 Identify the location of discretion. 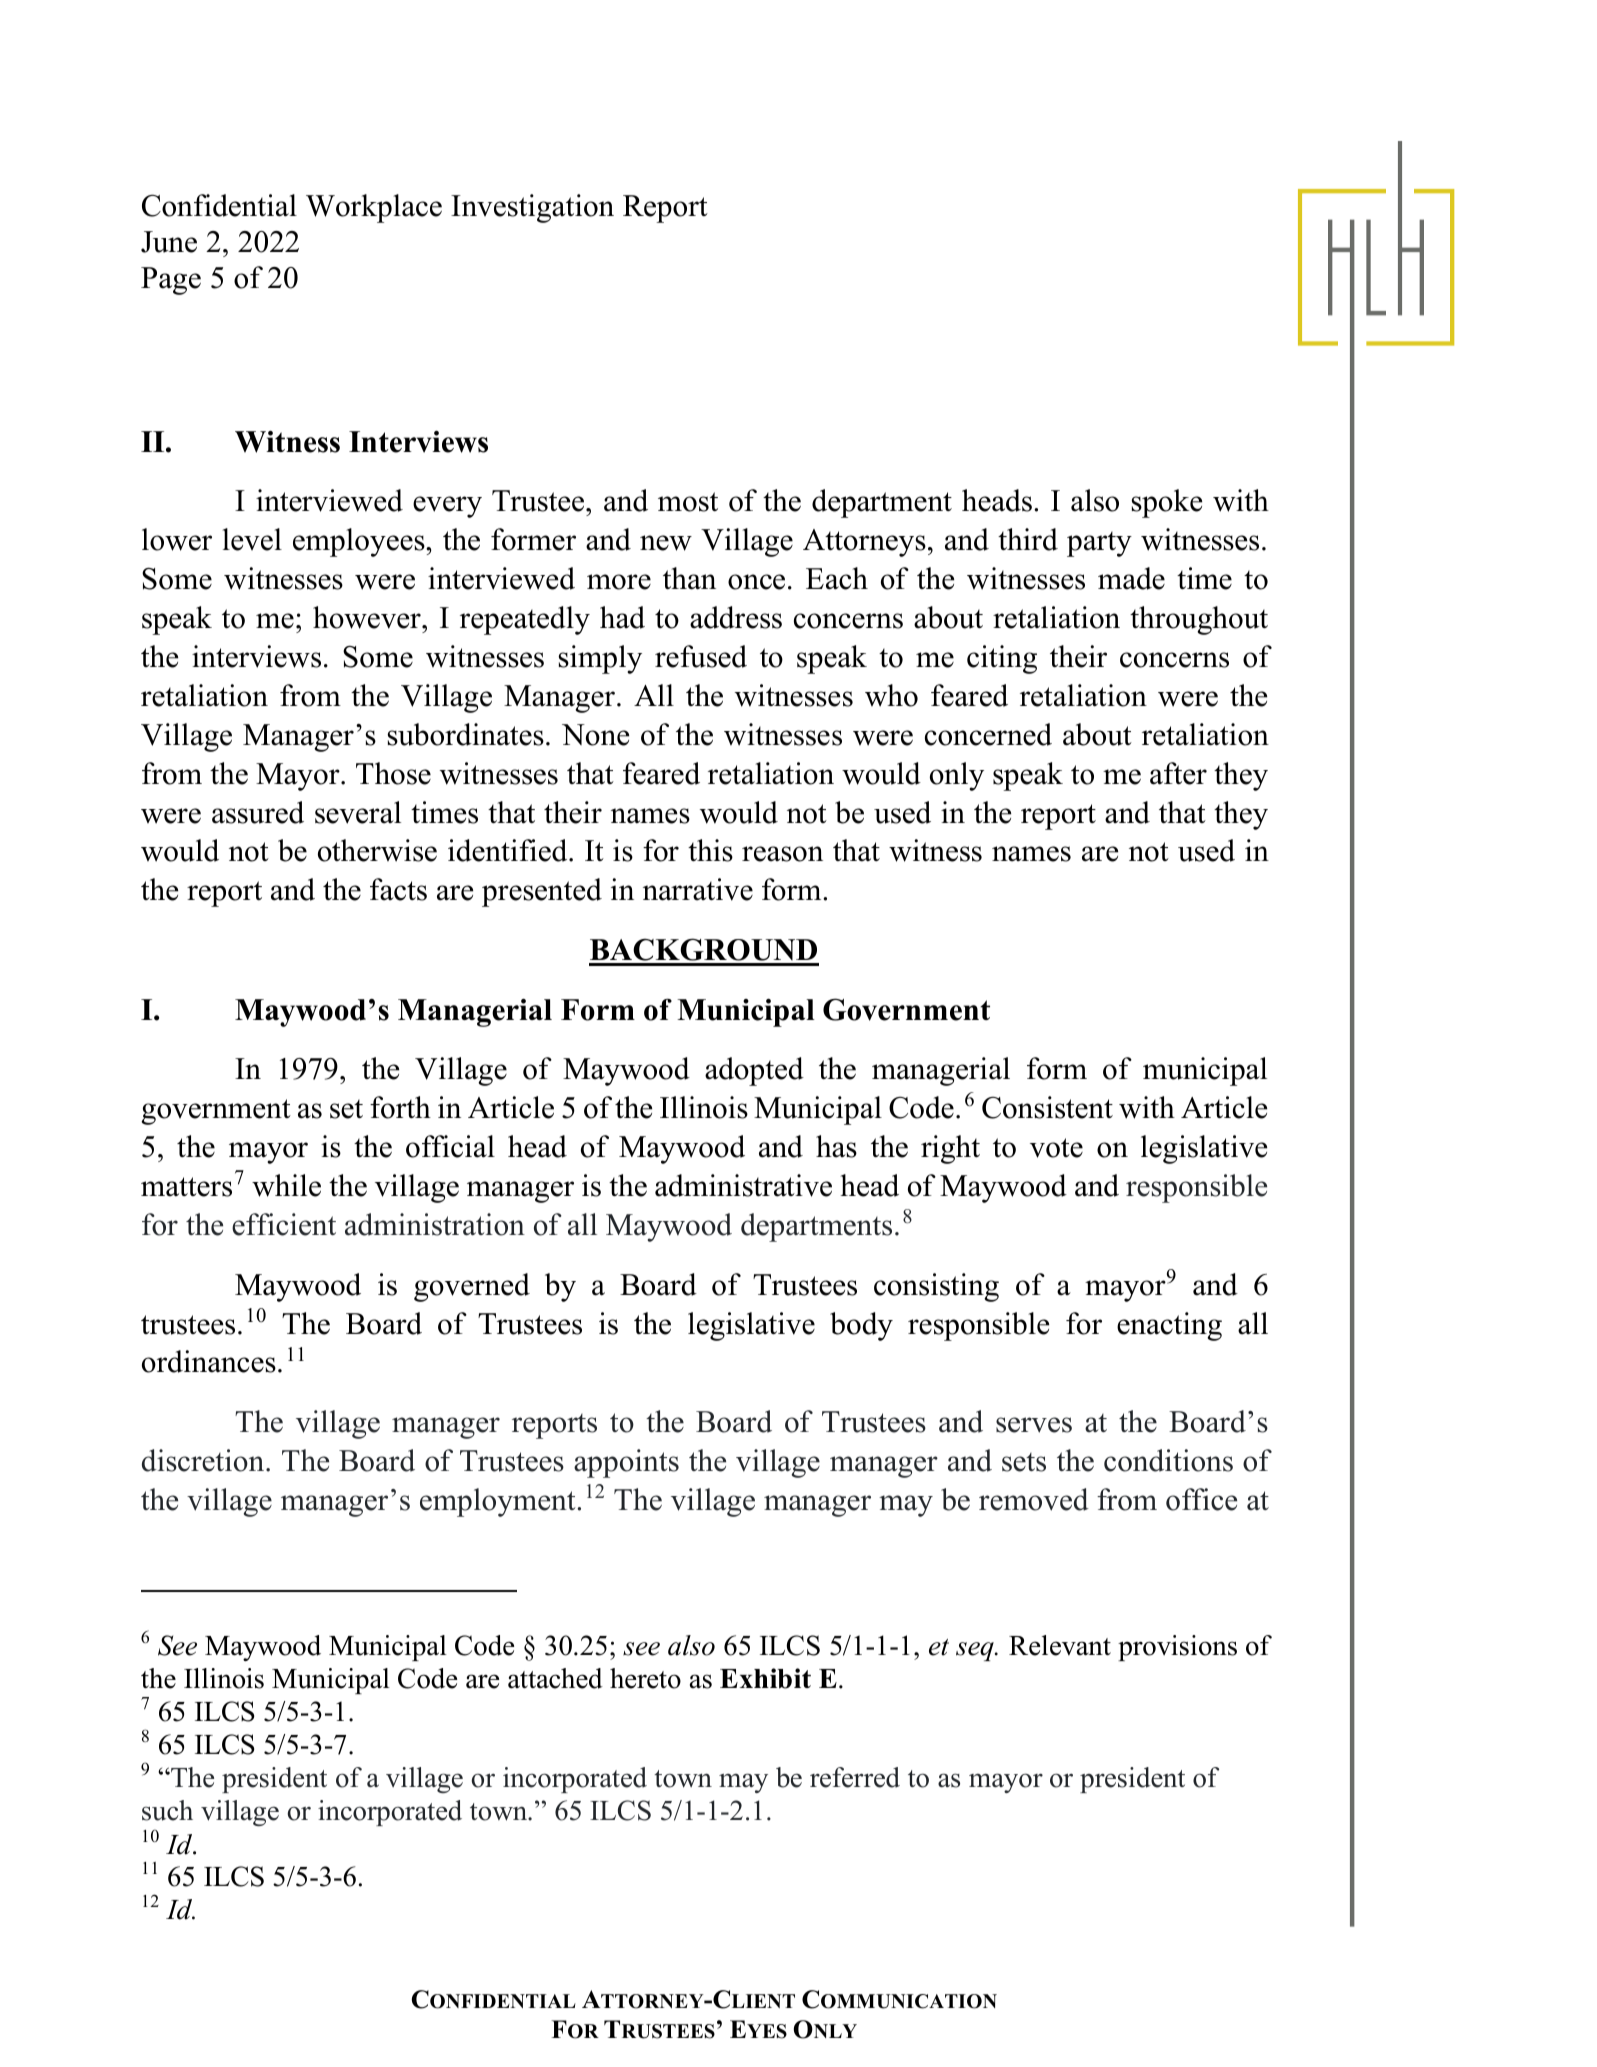
(204, 1460).
